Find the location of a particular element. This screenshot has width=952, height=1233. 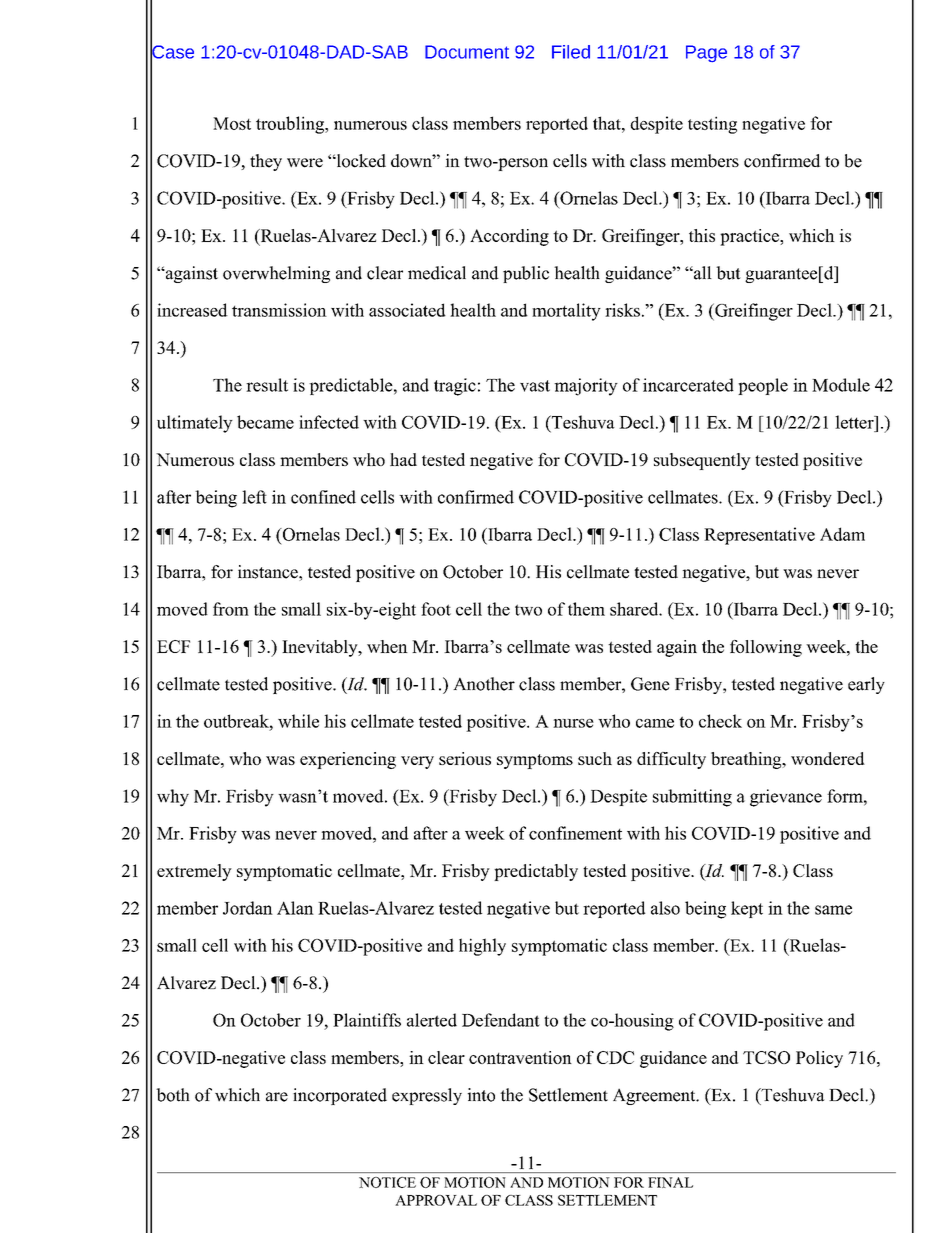

Jordan is located at coordinates (248, 908).
